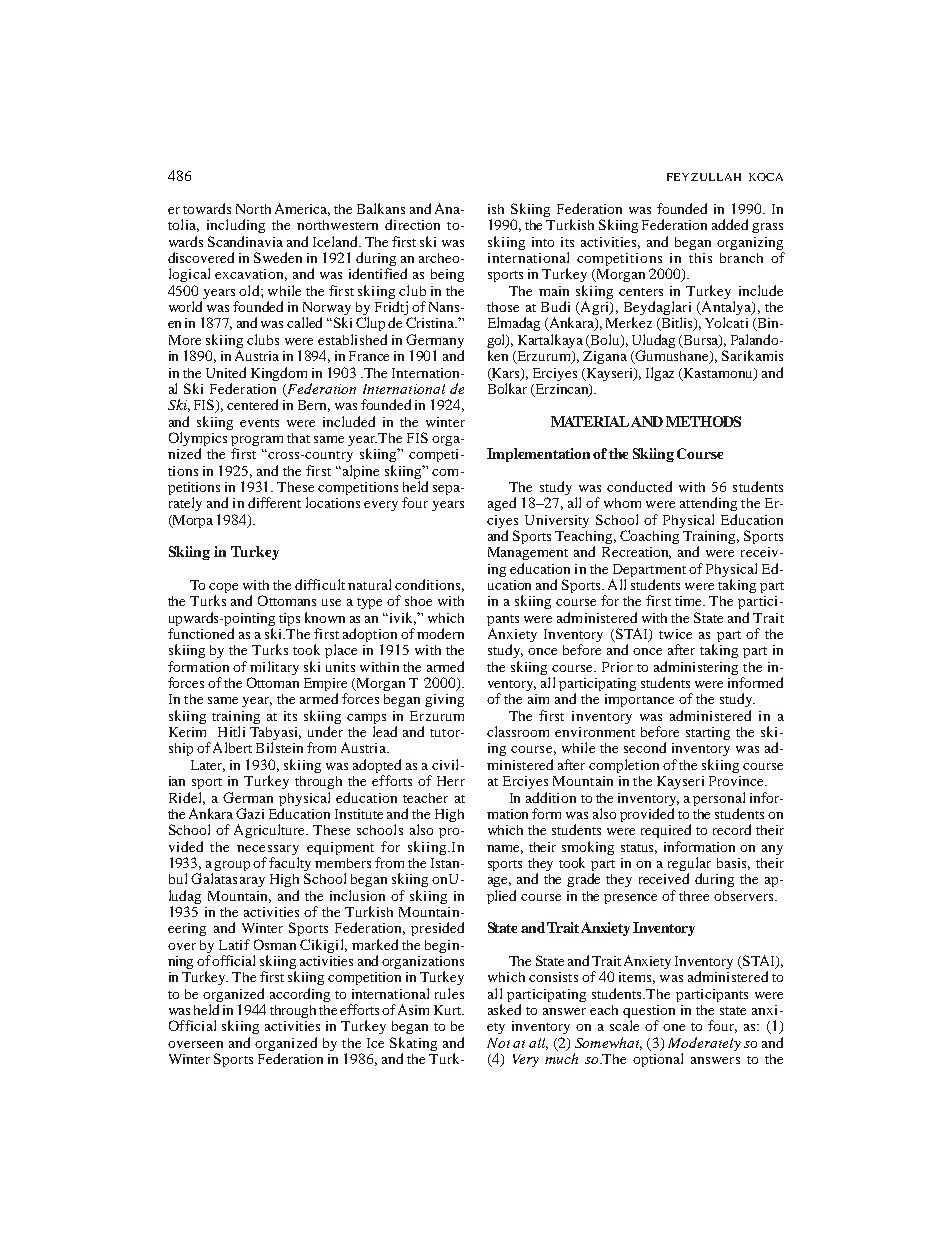  I want to click on Sweden, so click(278, 257).
